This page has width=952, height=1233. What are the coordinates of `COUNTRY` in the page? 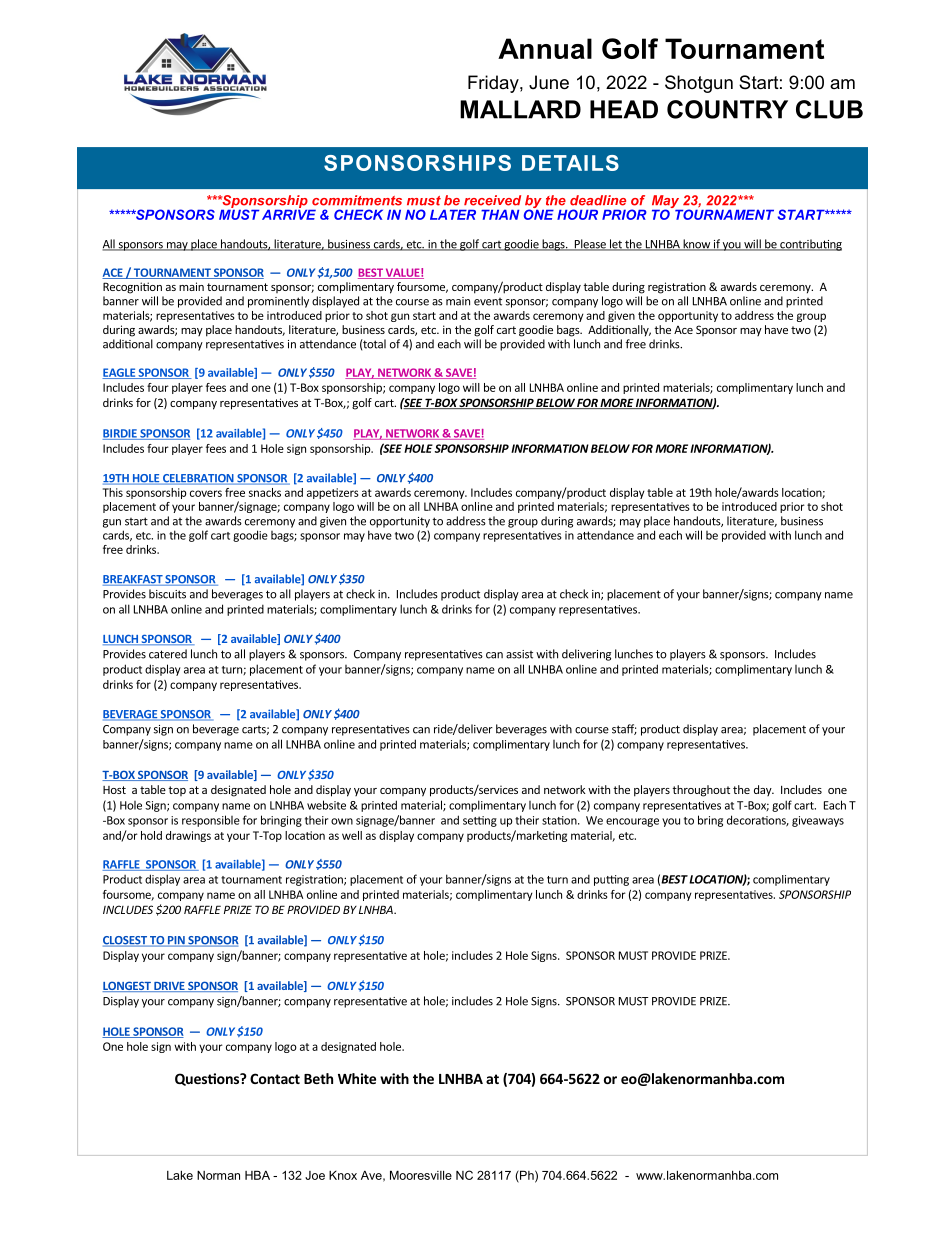 It's located at (727, 109).
